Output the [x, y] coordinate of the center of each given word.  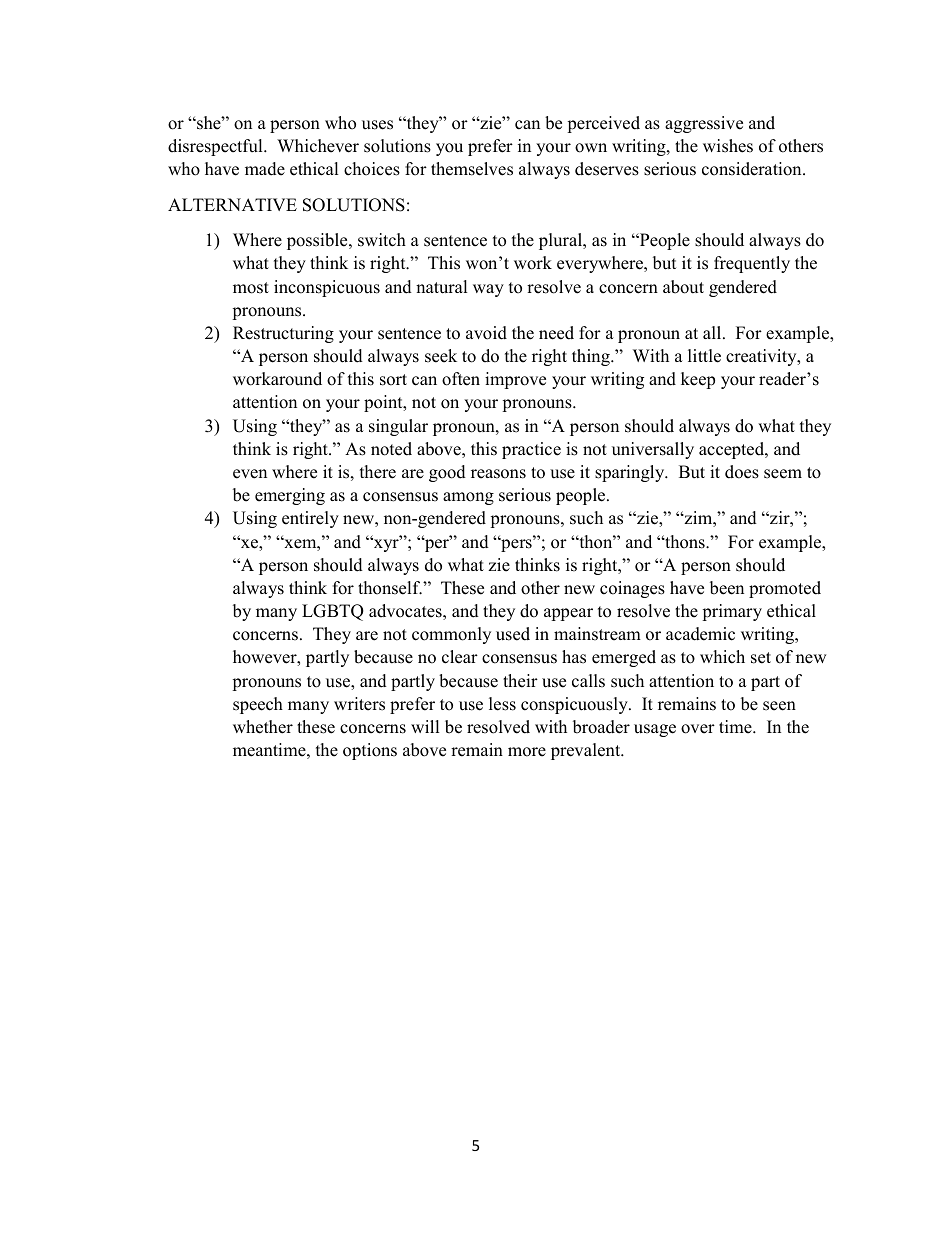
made [265, 169]
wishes [728, 146]
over [698, 729]
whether [263, 727]
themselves [472, 169]
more [527, 752]
